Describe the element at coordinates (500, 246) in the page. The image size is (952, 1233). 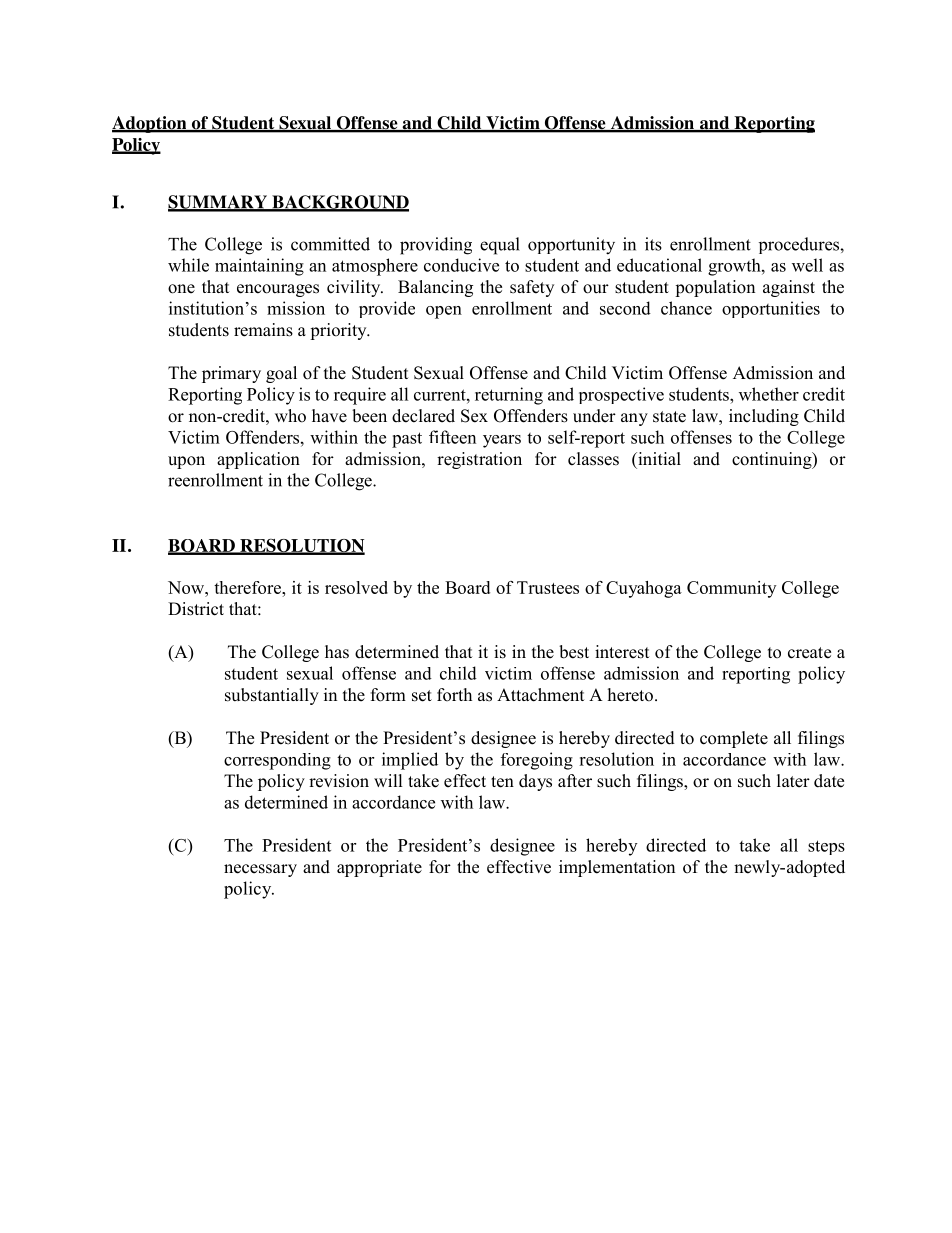
I see `equal` at that location.
